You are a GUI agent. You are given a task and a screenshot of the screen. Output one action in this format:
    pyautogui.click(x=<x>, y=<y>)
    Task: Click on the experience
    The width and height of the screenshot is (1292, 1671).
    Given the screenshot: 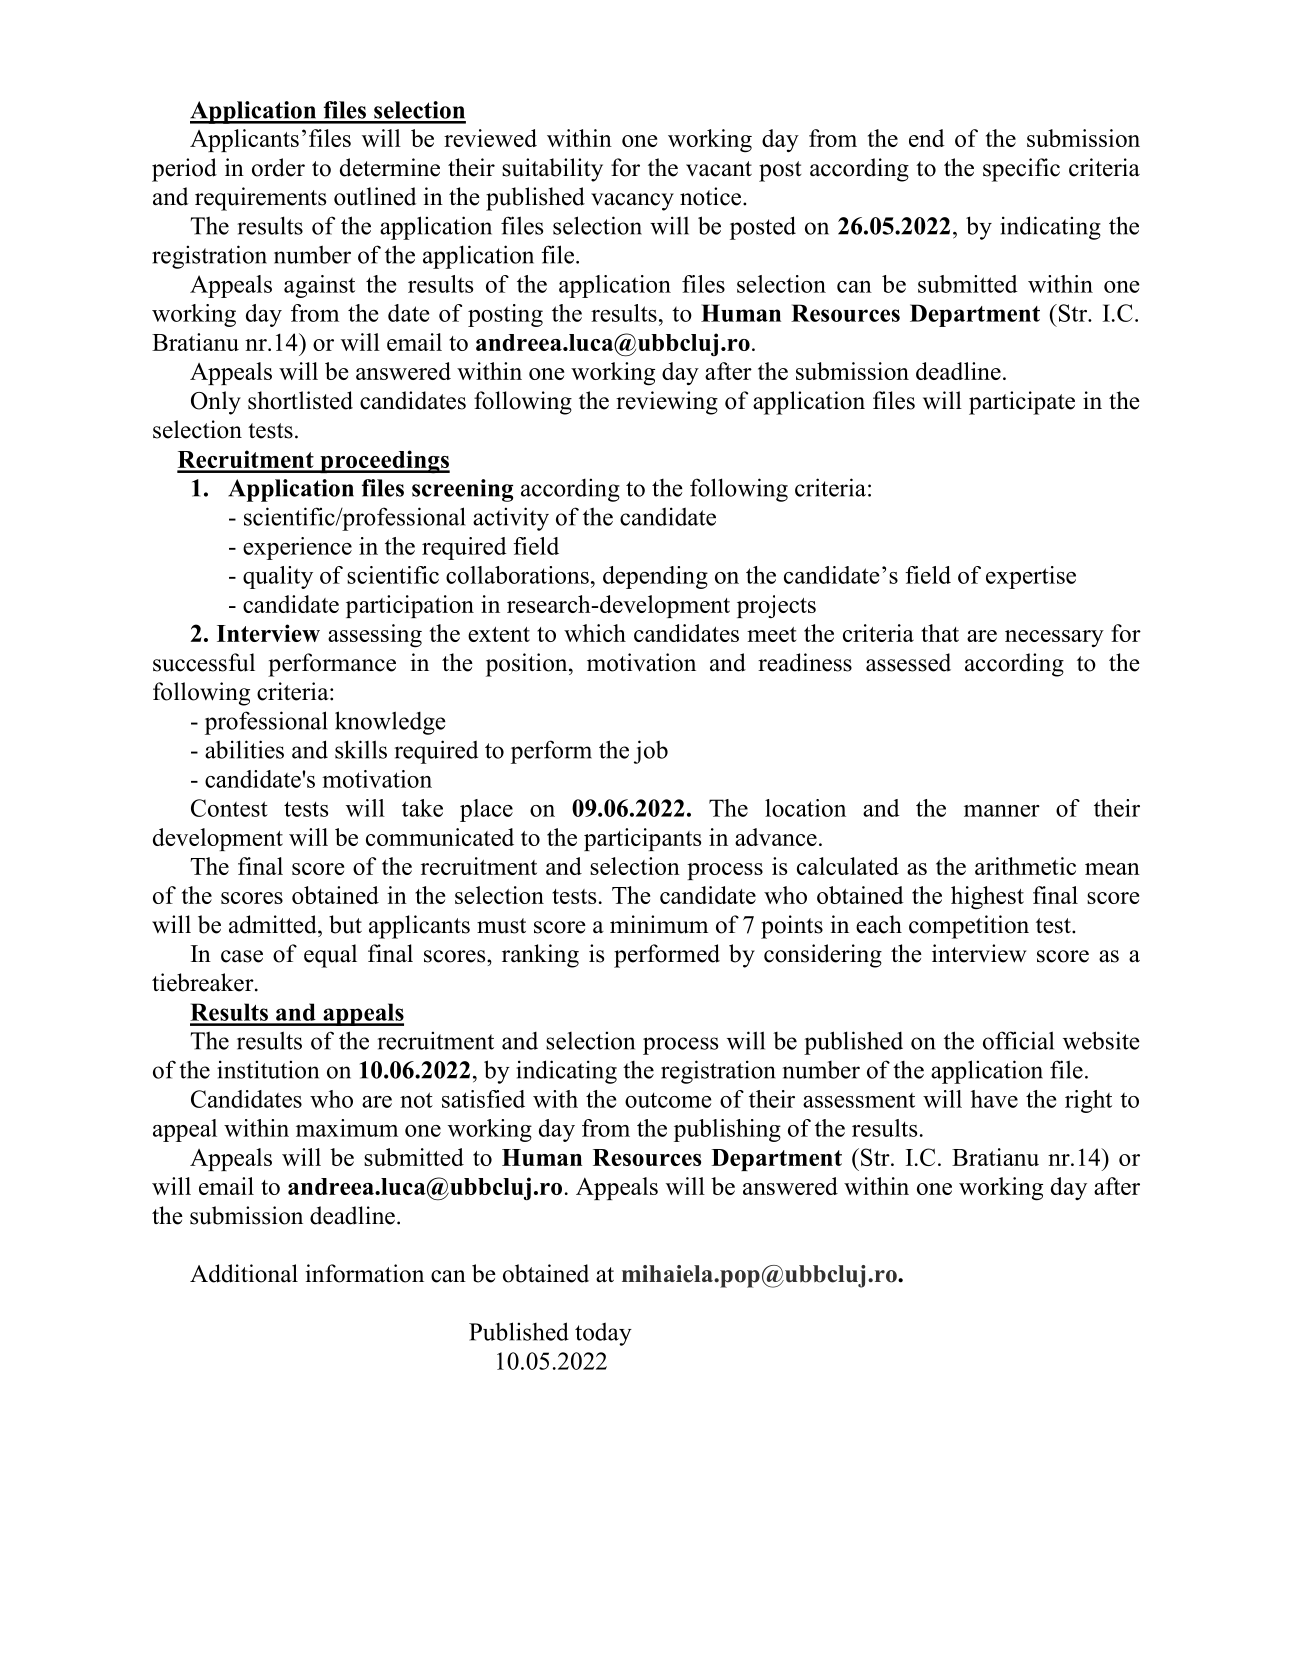 What is the action you would take?
    pyautogui.click(x=297, y=548)
